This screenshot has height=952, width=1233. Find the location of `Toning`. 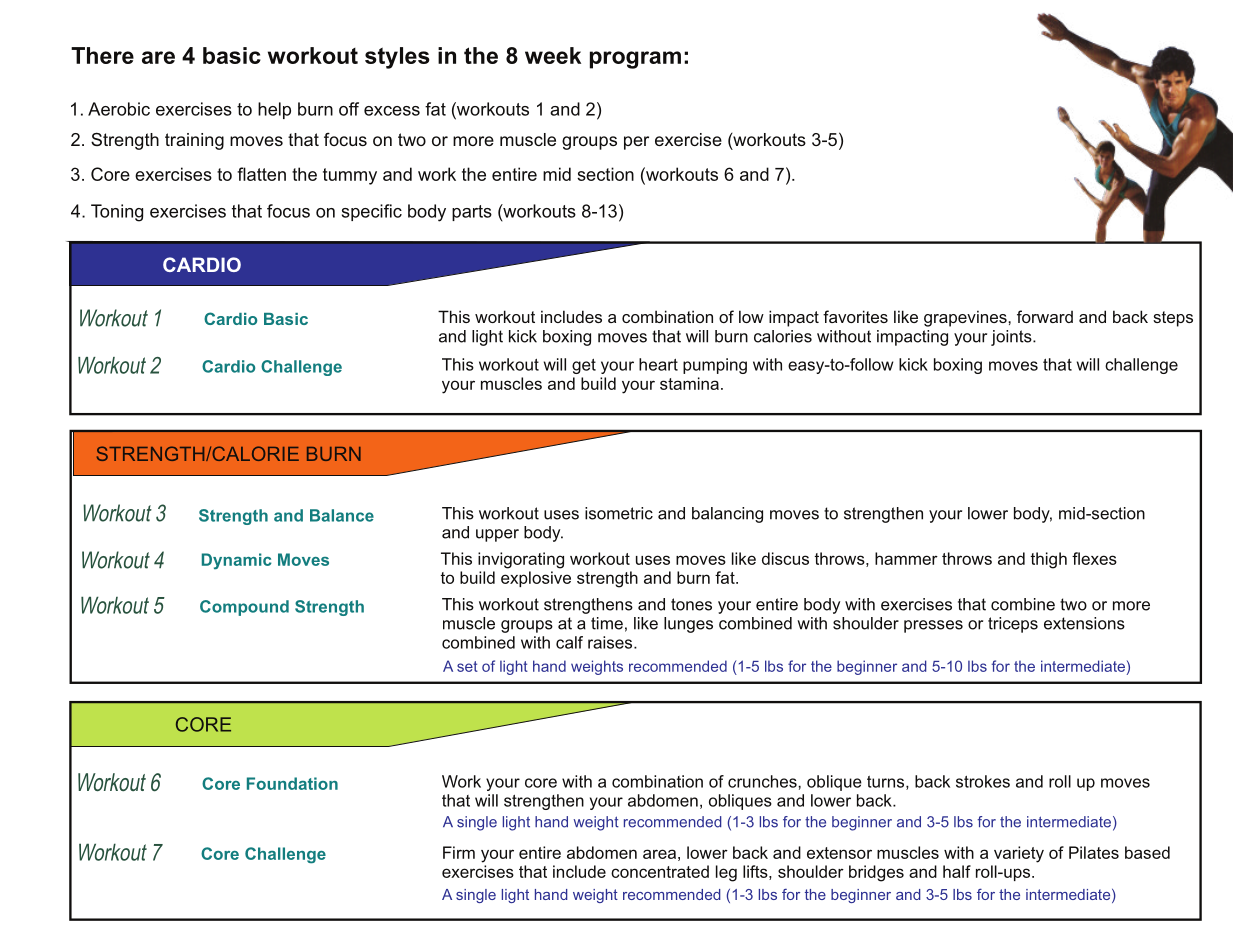

Toning is located at coordinates (117, 213).
